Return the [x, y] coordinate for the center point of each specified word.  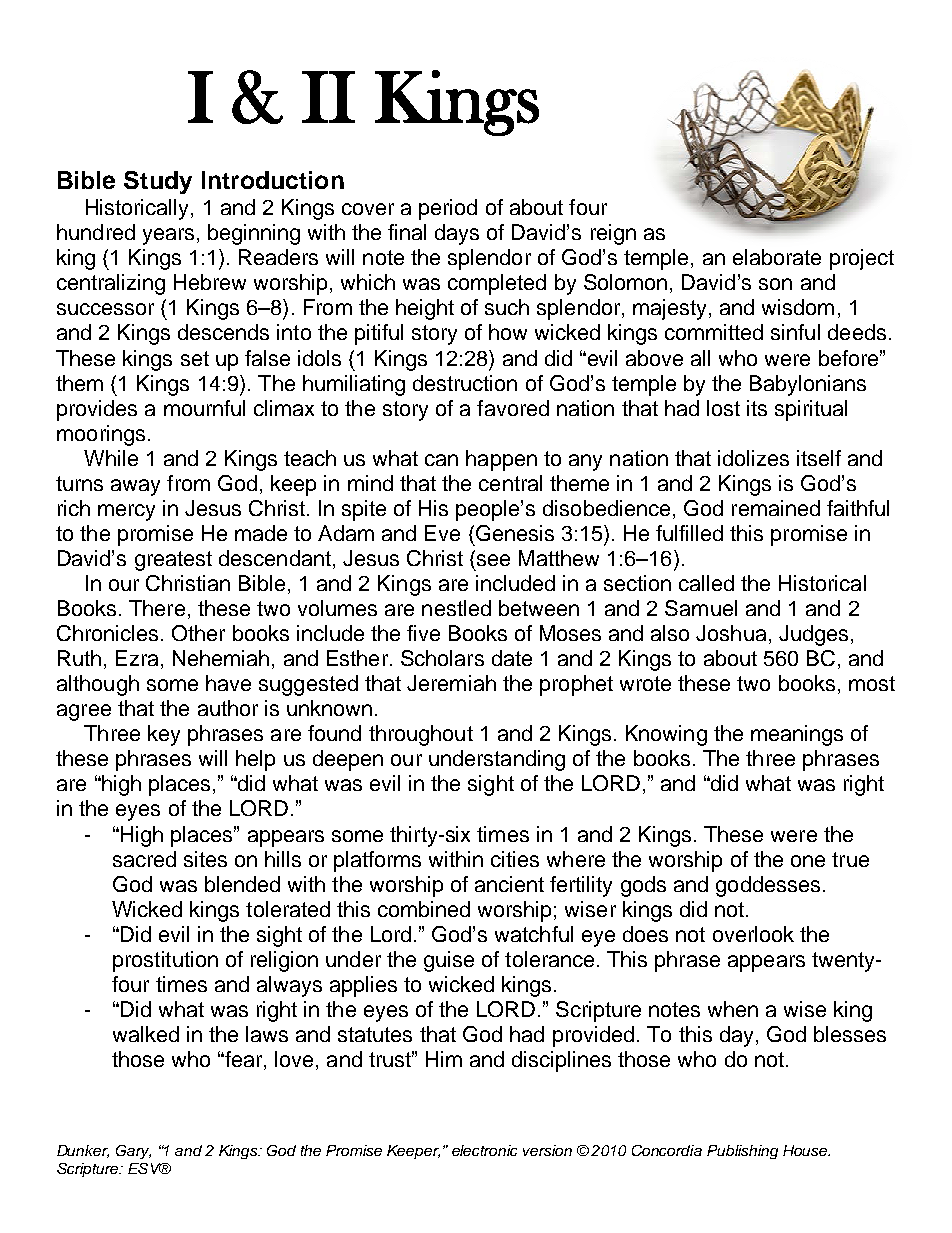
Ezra [137, 658]
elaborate [777, 257]
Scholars [442, 658]
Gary [133, 1152]
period [448, 209]
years [168, 236]
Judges [813, 635]
